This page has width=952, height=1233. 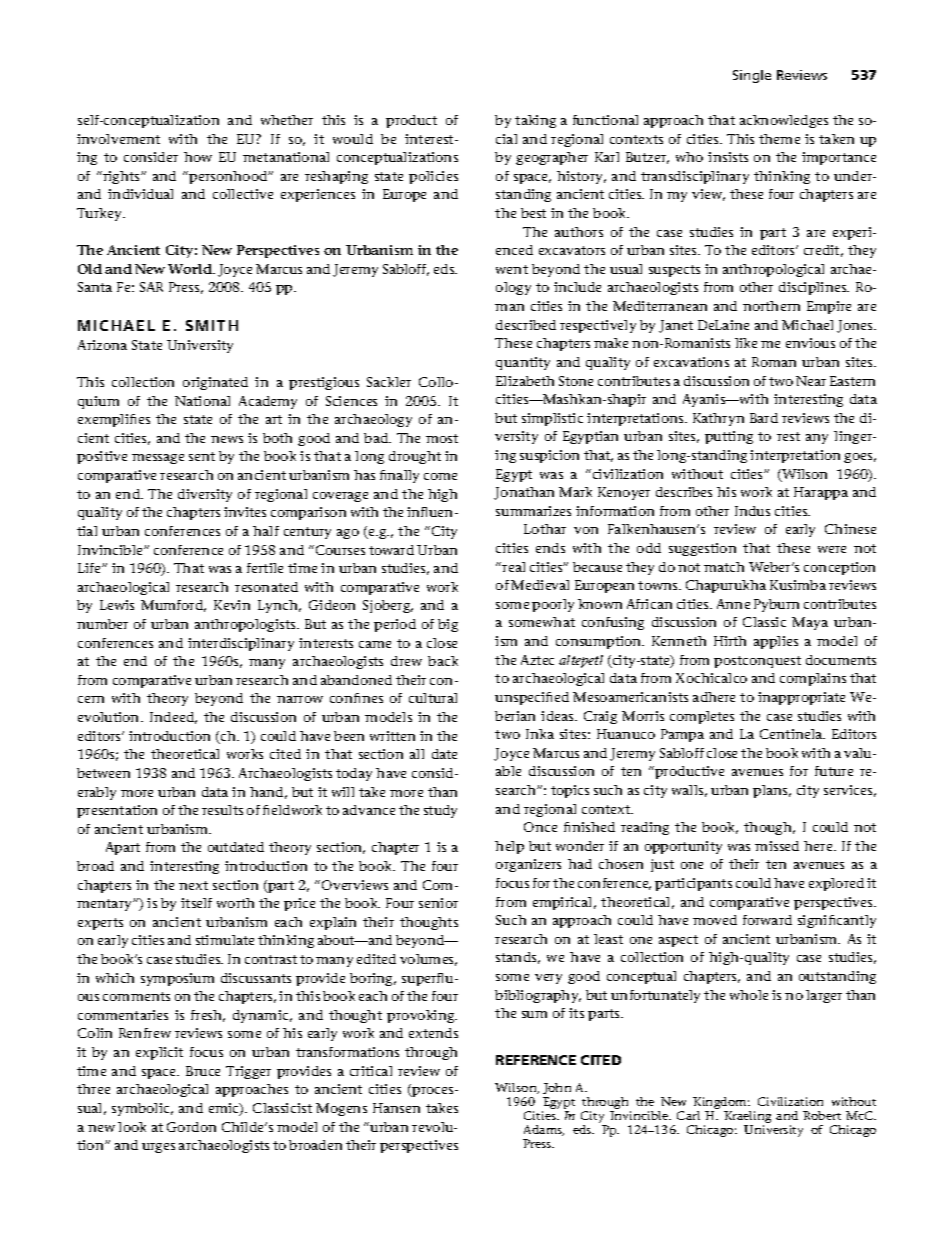 What do you see at coordinates (544, 1130) in the page?
I see `Adams` at bounding box center [544, 1130].
